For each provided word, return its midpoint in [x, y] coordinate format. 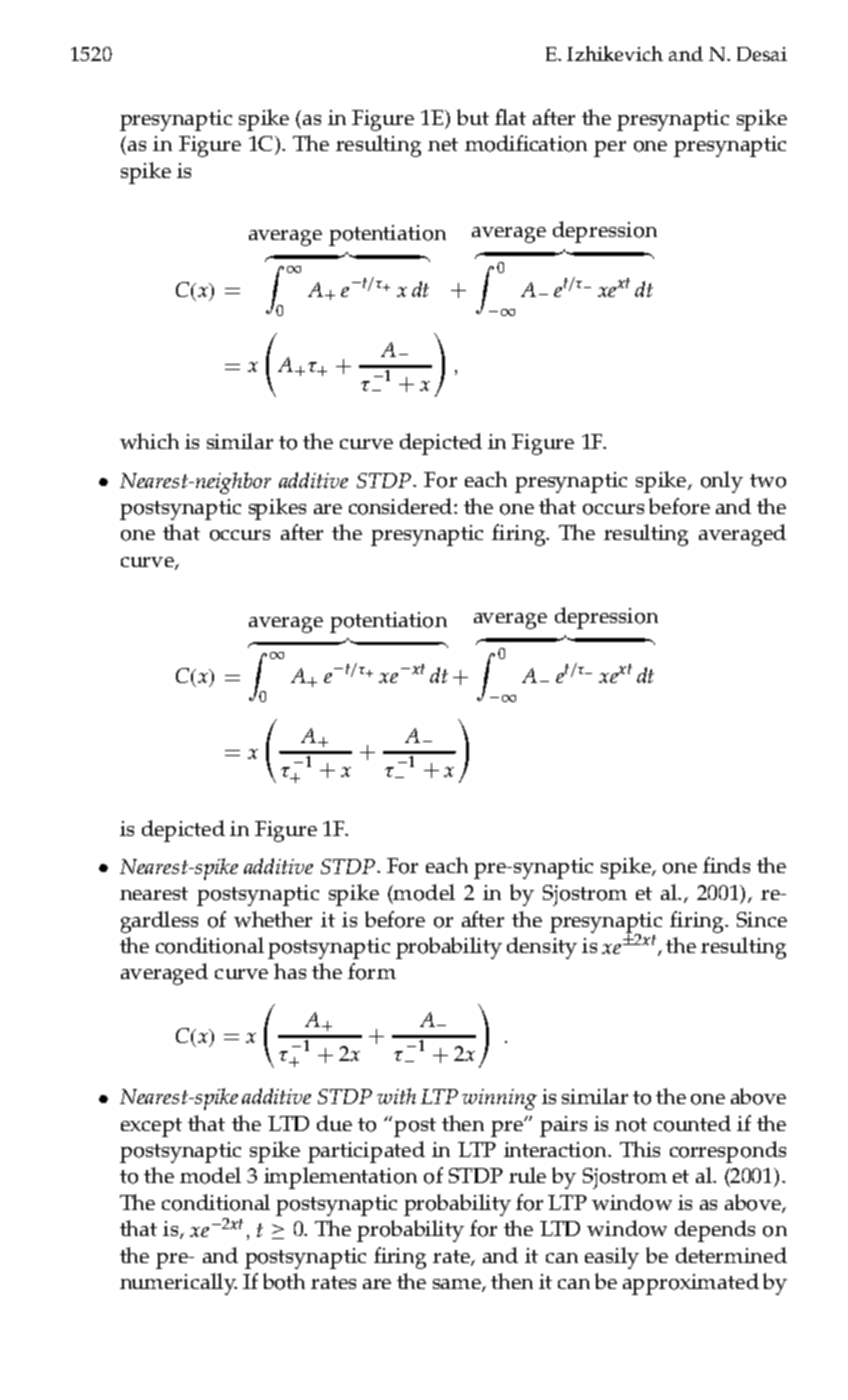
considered [402, 506]
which [149, 441]
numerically [178, 1284]
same [458, 1285]
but [473, 117]
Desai [762, 54]
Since [762, 919]
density [542, 948]
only [722, 482]
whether [273, 919]
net [443, 144]
